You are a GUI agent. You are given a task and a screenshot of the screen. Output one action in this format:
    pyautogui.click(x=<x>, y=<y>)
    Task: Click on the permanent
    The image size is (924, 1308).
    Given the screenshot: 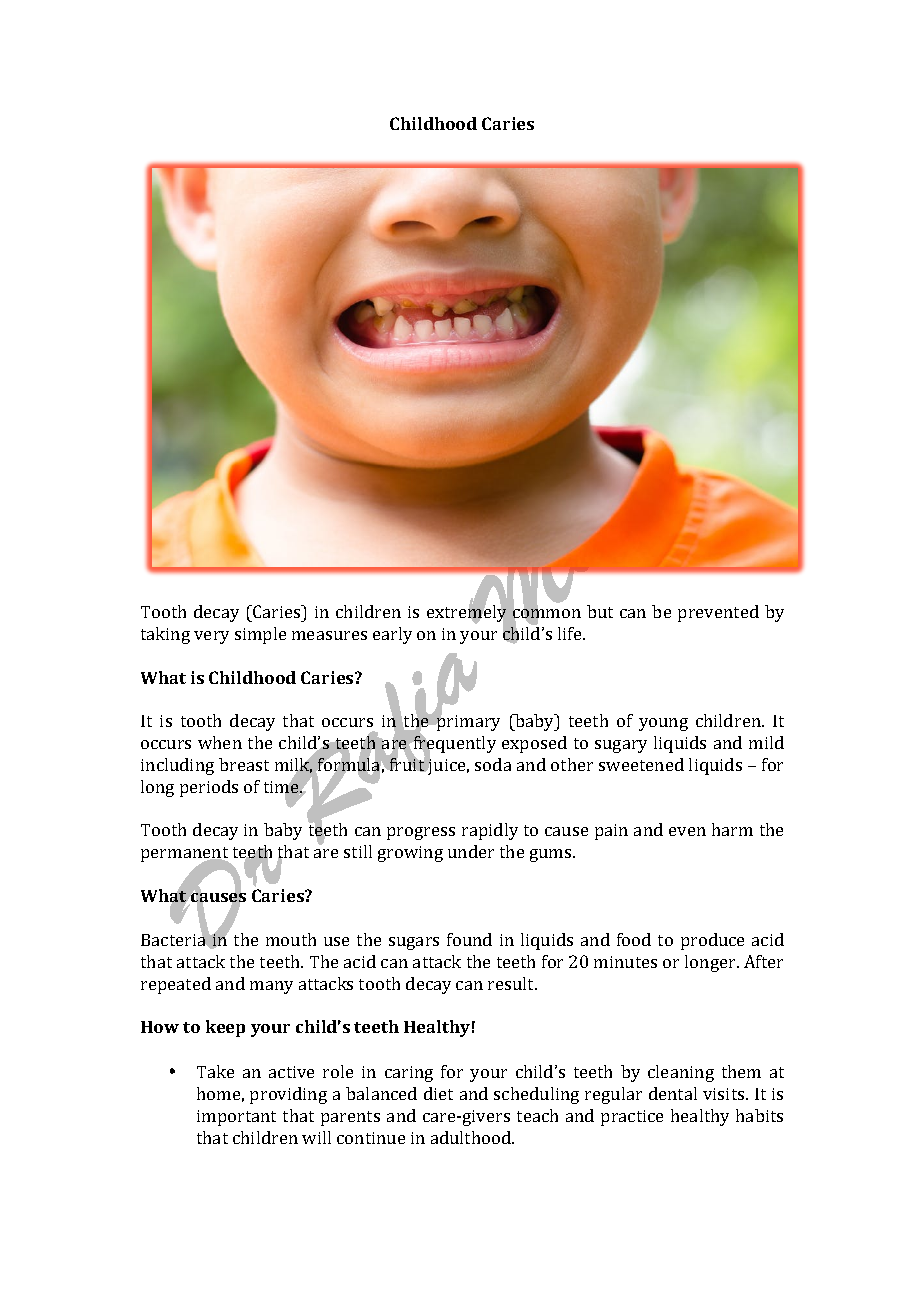 What is the action you would take?
    pyautogui.click(x=186, y=856)
